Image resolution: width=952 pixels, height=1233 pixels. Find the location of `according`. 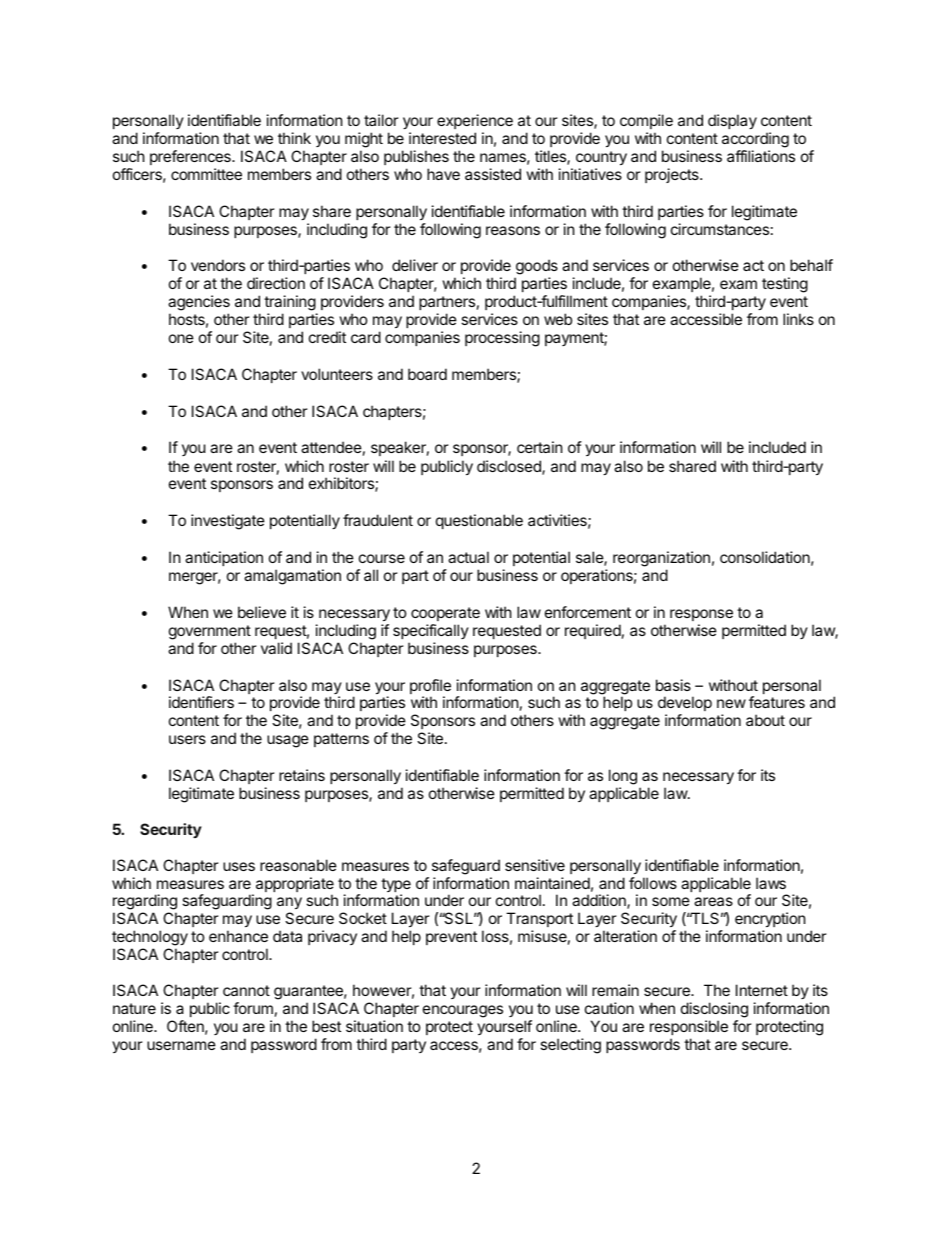

according is located at coordinates (755, 140).
